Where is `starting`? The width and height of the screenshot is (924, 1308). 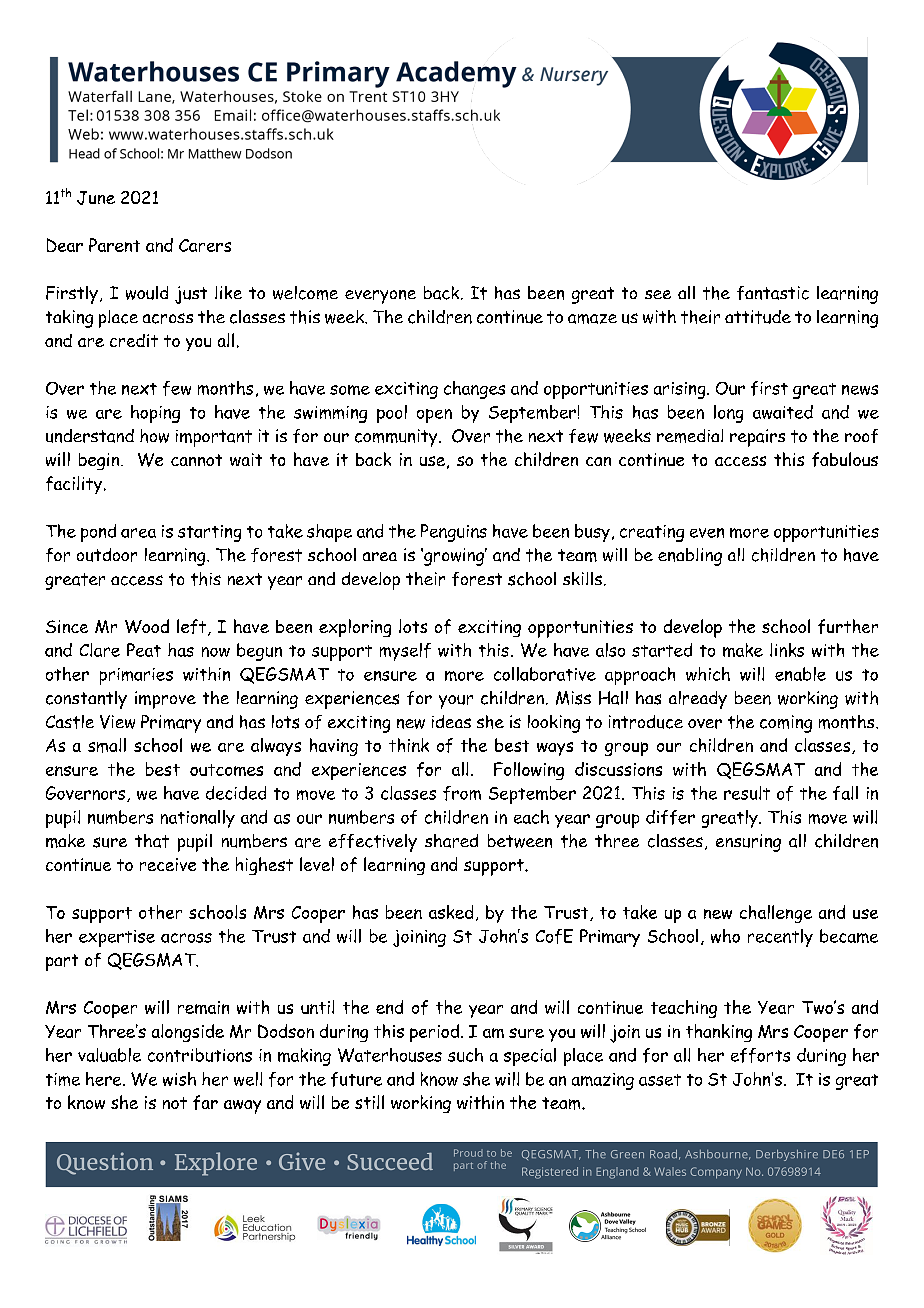 starting is located at coordinates (209, 533).
